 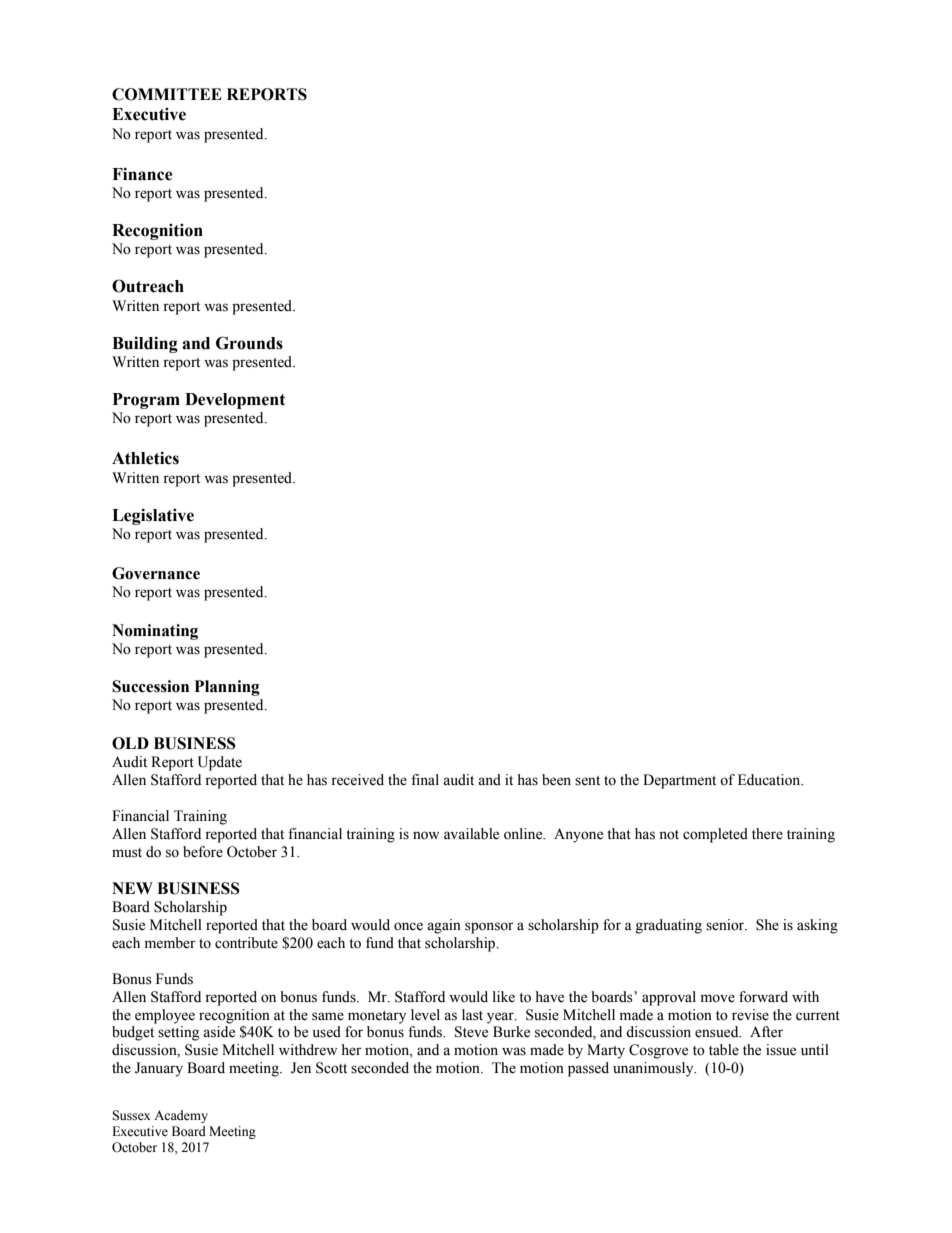 What do you see at coordinates (145, 344) in the screenshot?
I see `Building` at bounding box center [145, 344].
